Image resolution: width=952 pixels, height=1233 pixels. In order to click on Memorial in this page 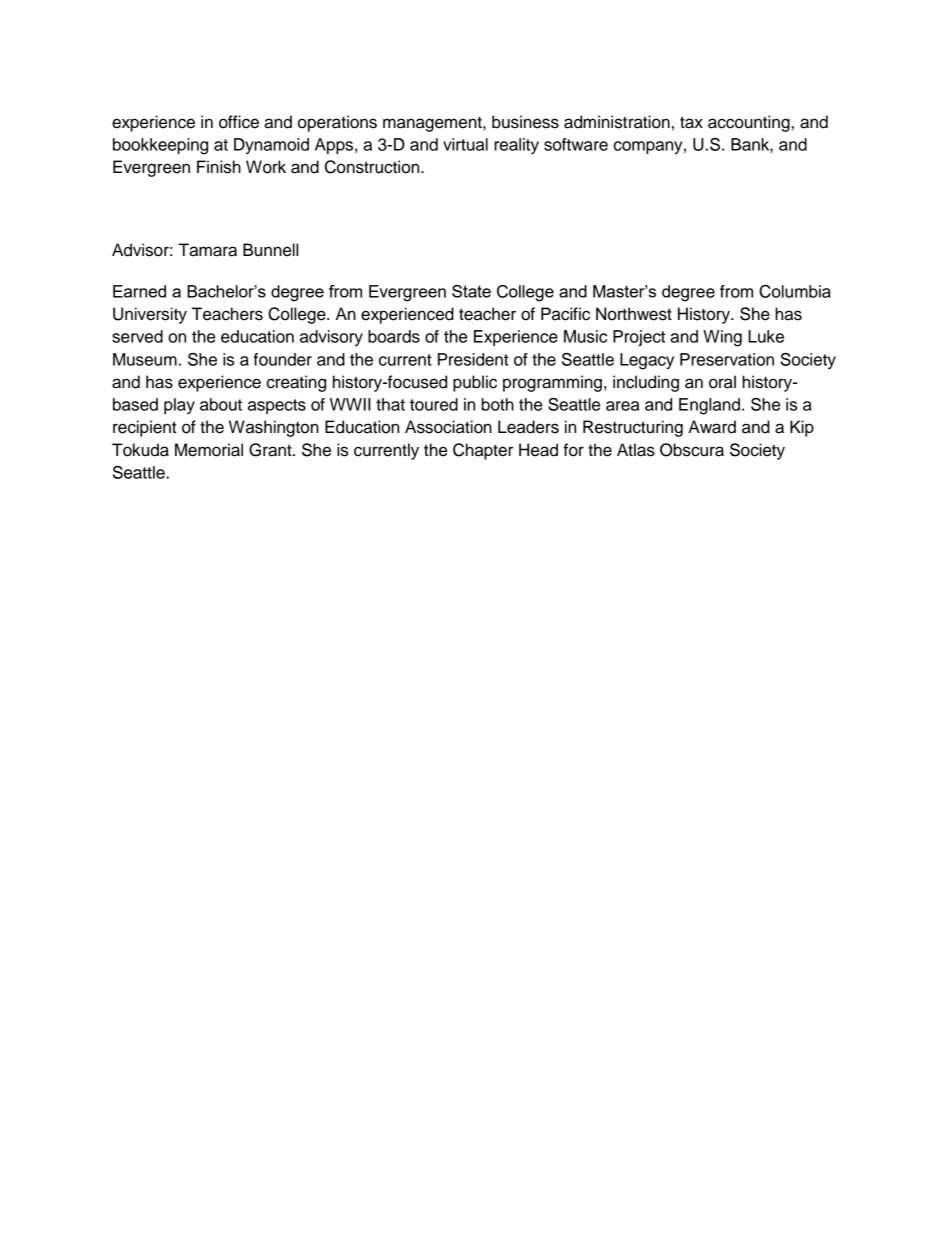, I will do `click(209, 450)`.
